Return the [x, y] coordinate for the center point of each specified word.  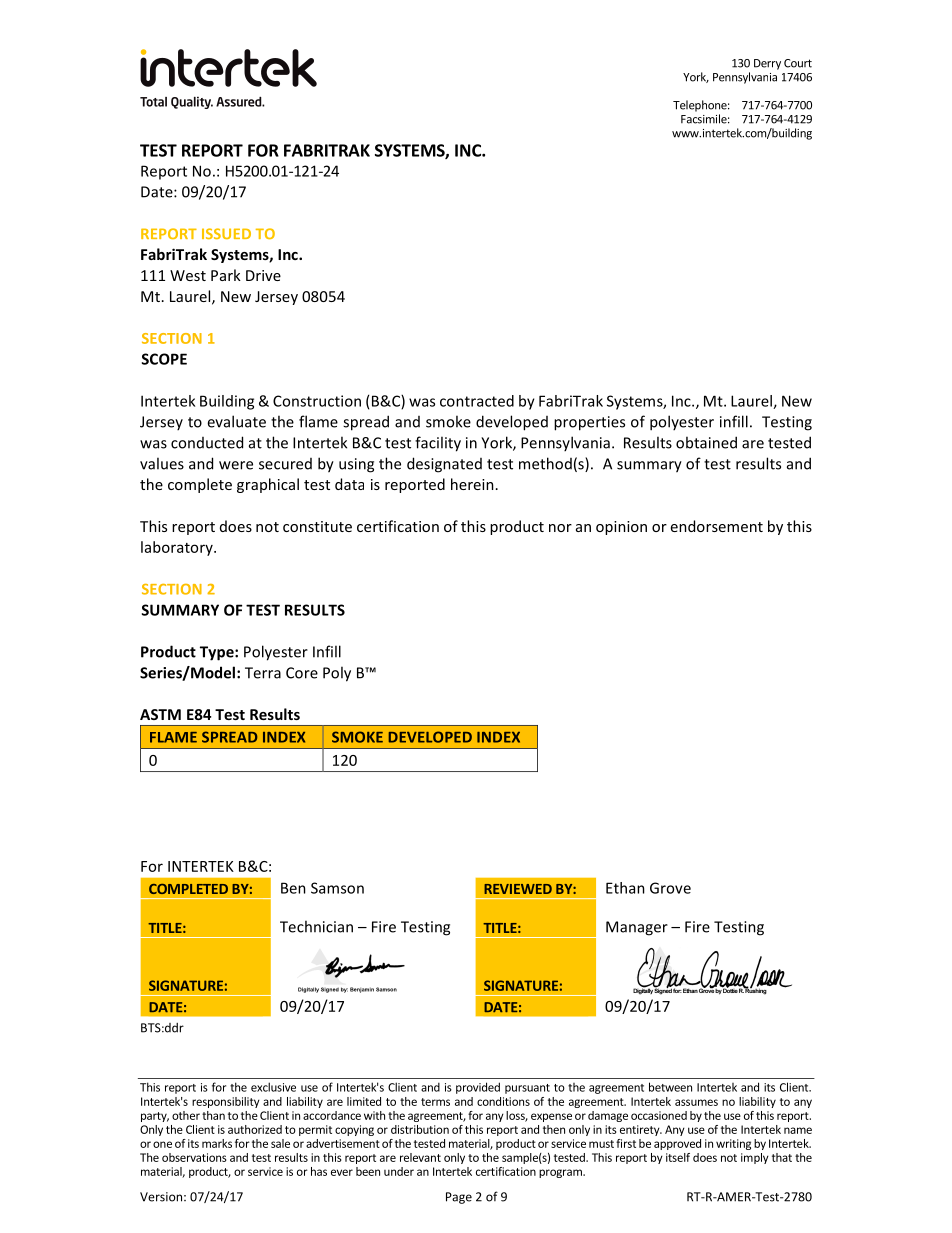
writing [733, 1144]
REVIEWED [518, 889]
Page [459, 1198]
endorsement [717, 526]
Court [798, 63]
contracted [477, 401]
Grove [670, 888]
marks [217, 1143]
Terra [263, 673]
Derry [767, 64]
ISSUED [226, 233]
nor [560, 528]
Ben [293, 888]
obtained [706, 442]
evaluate [236, 421]
